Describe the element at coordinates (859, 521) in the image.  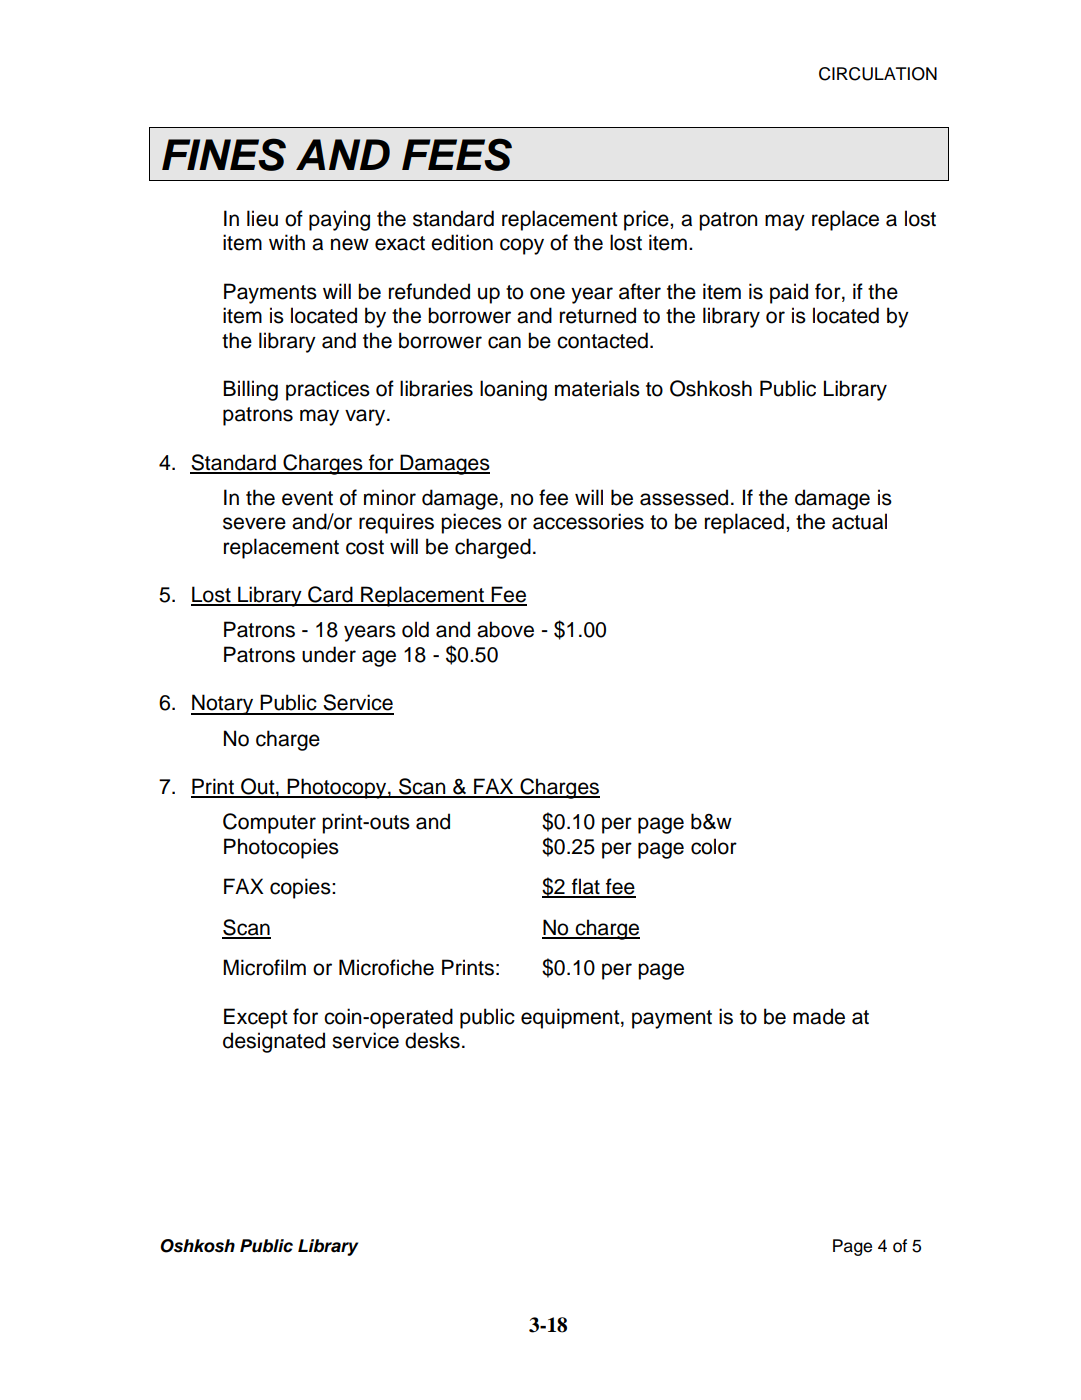
I see `actual` at that location.
